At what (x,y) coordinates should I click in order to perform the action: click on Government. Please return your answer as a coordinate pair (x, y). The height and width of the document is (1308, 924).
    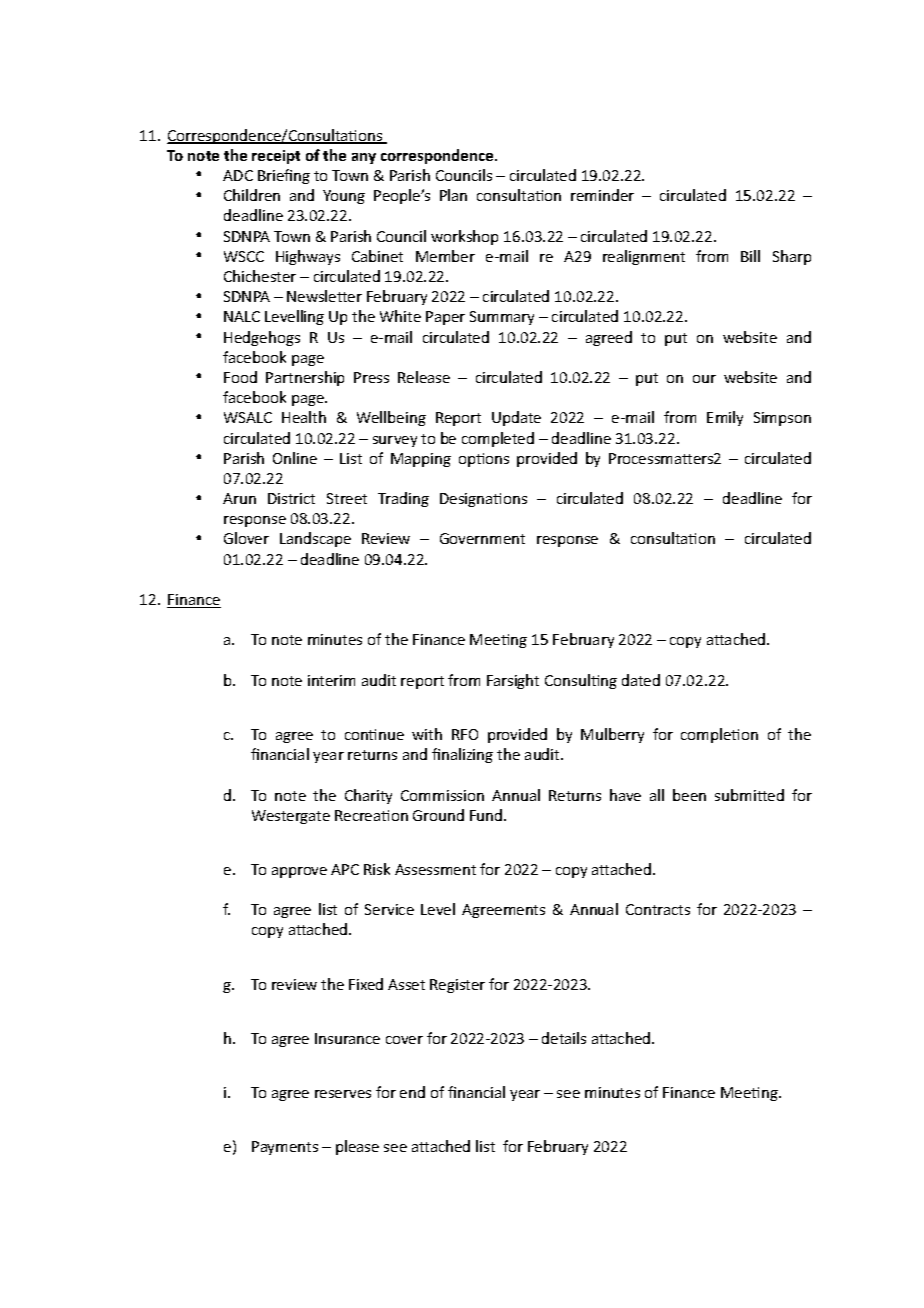
    Looking at the image, I should click on (482, 538).
